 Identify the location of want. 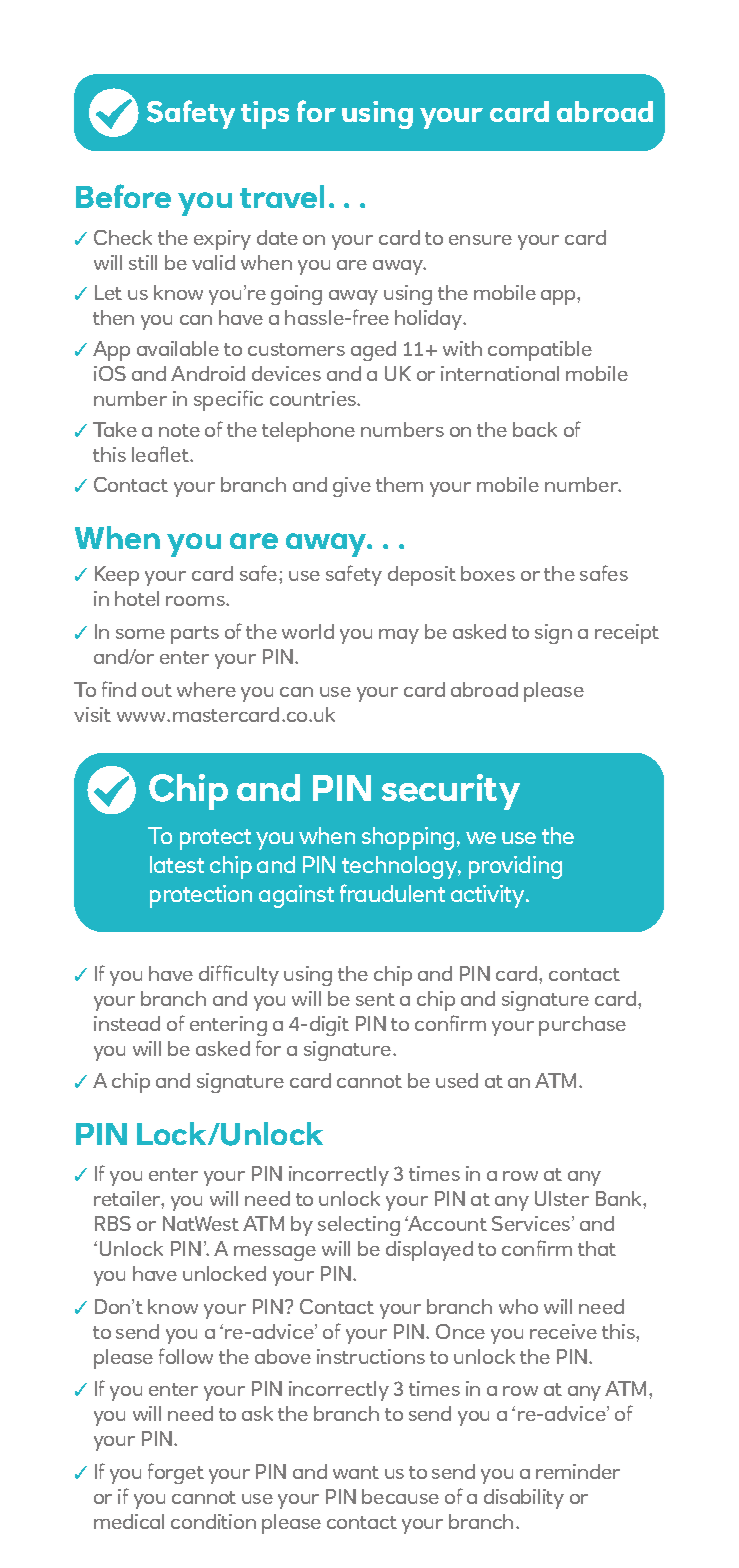
(356, 1472).
